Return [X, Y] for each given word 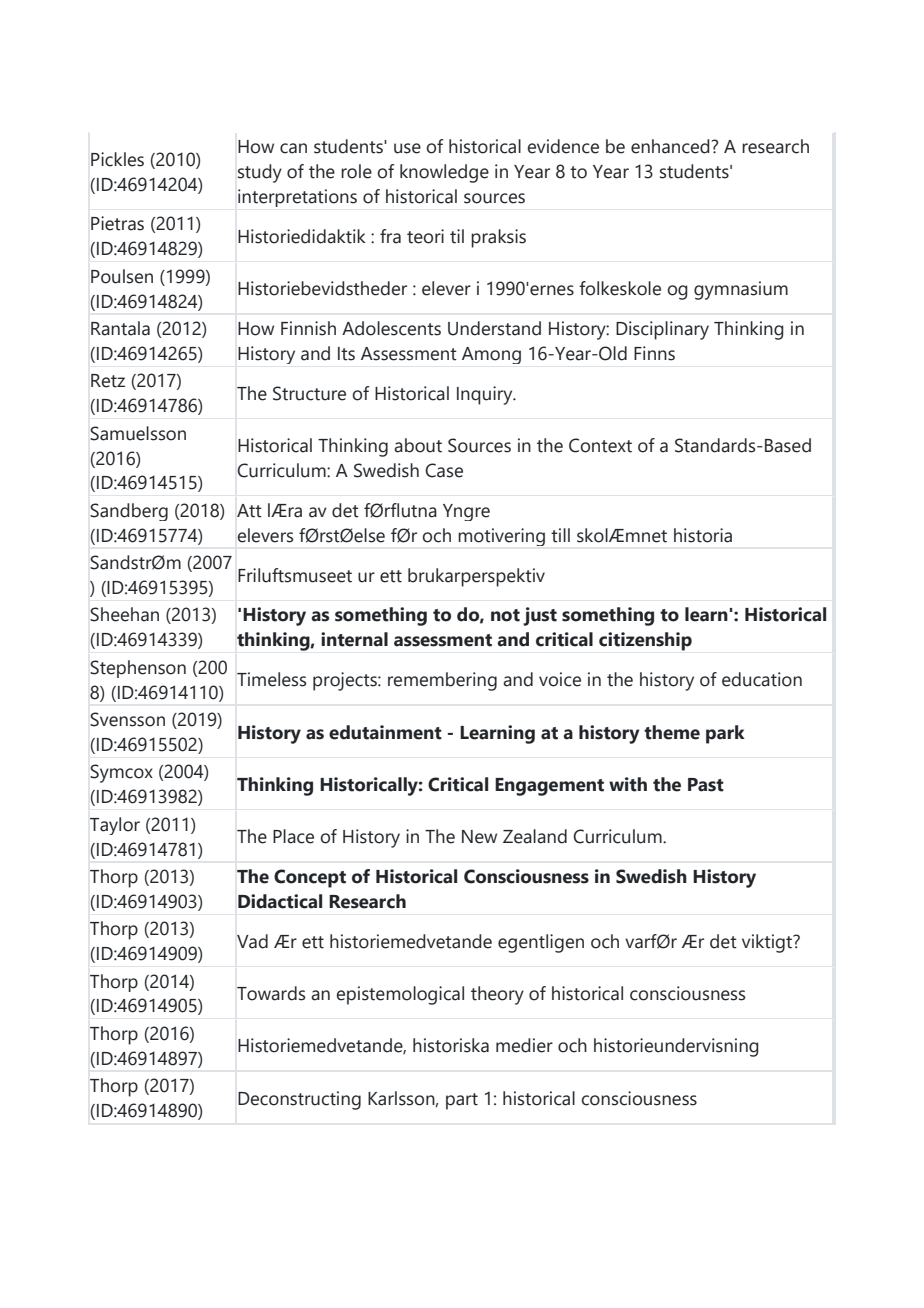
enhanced [670, 146]
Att [249, 511]
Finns [654, 353]
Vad [252, 941]
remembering [442, 681]
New [479, 837]
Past [706, 785]
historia [703, 535]
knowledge [444, 173]
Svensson [127, 719]
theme [672, 732]
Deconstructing [299, 1100]
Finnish [308, 328]
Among [491, 355]
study [260, 173]
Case [444, 470]
